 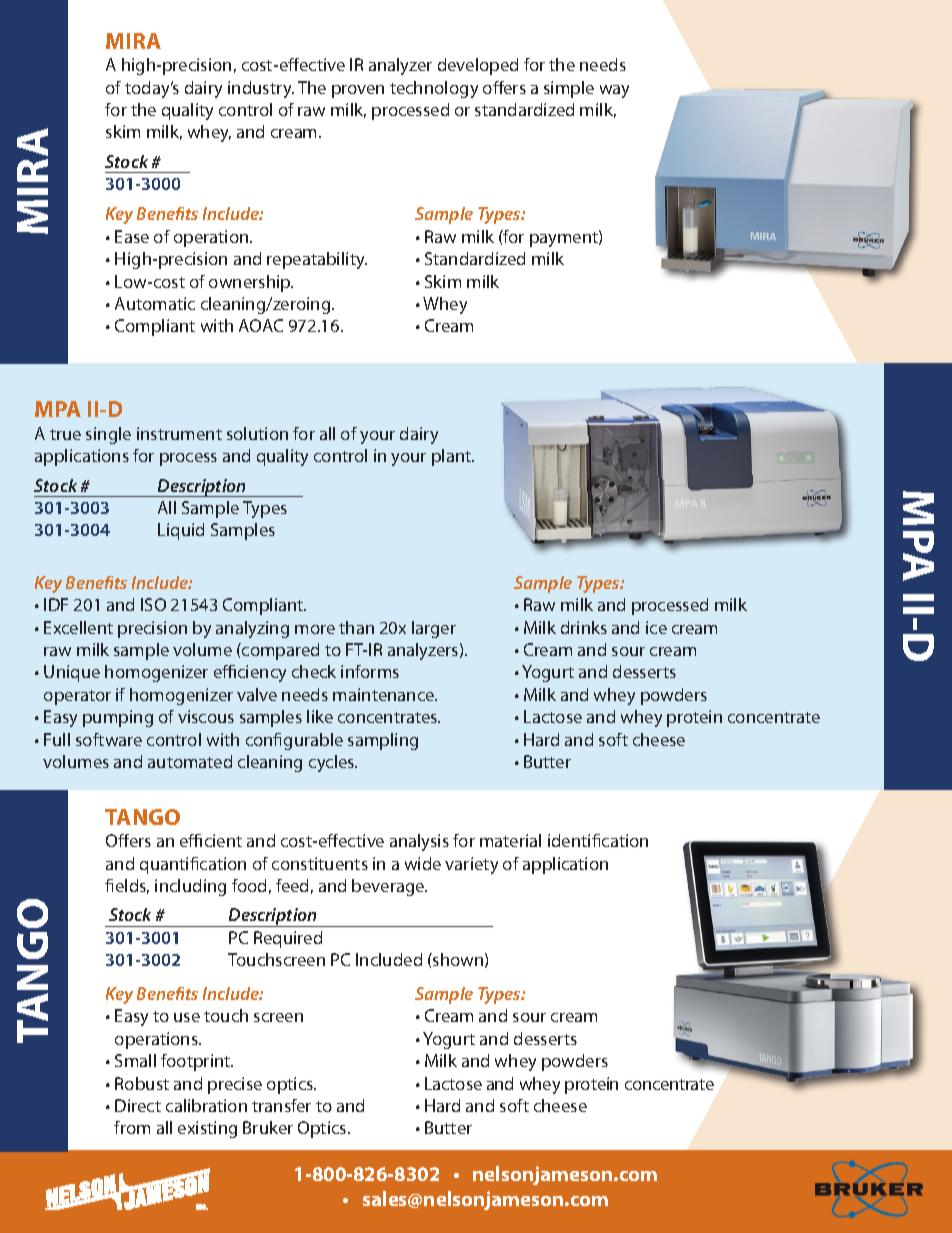 What do you see at coordinates (317, 260) in the screenshot?
I see `repeatability` at bounding box center [317, 260].
